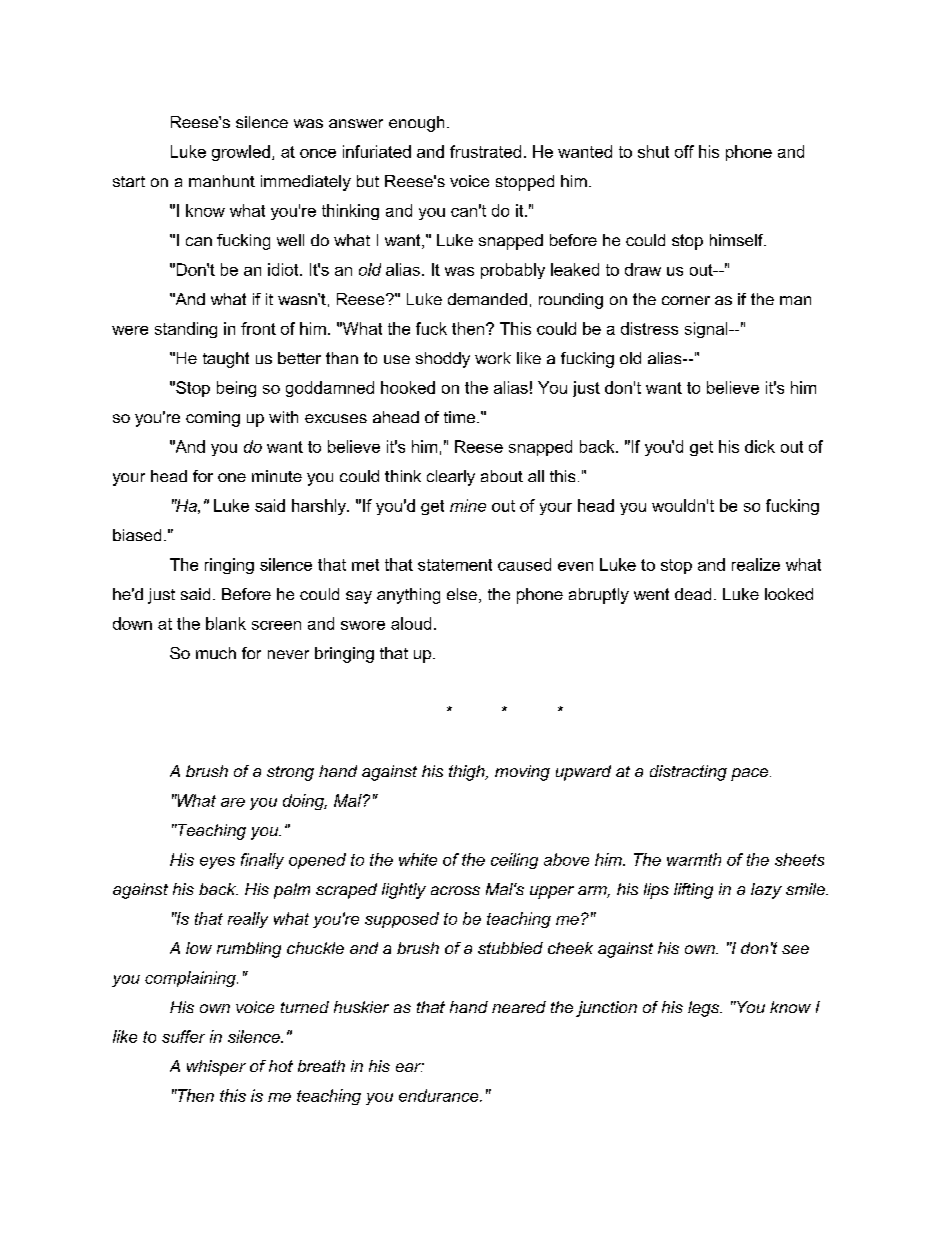 The image size is (952, 1233). What do you see at coordinates (216, 1068) in the page?
I see `whisper` at bounding box center [216, 1068].
